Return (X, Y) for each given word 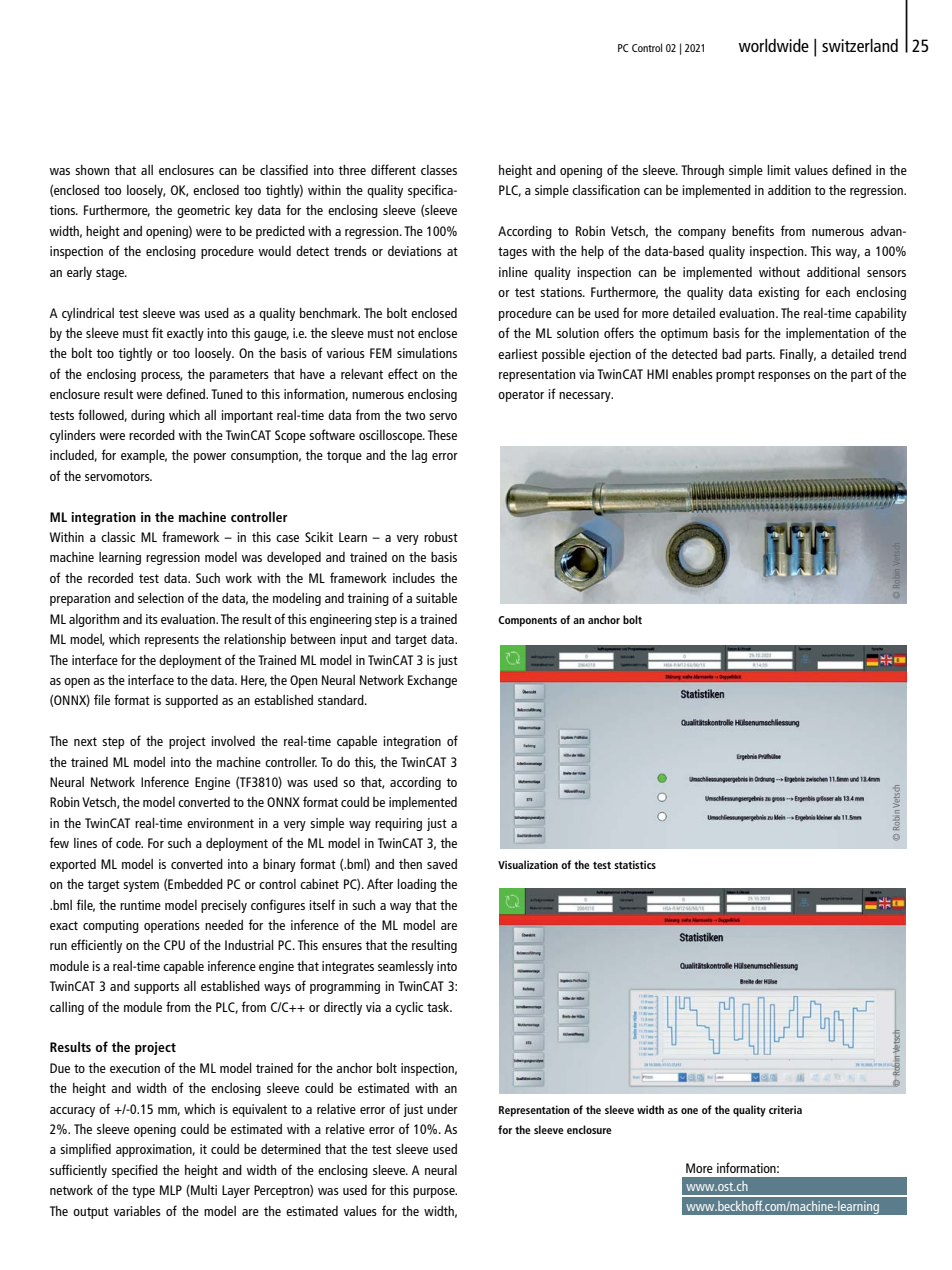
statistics (635, 864)
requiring (398, 824)
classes (439, 170)
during (148, 416)
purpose (435, 1193)
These (442, 435)
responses (784, 377)
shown (92, 170)
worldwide (774, 45)
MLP (171, 1190)
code (129, 843)
